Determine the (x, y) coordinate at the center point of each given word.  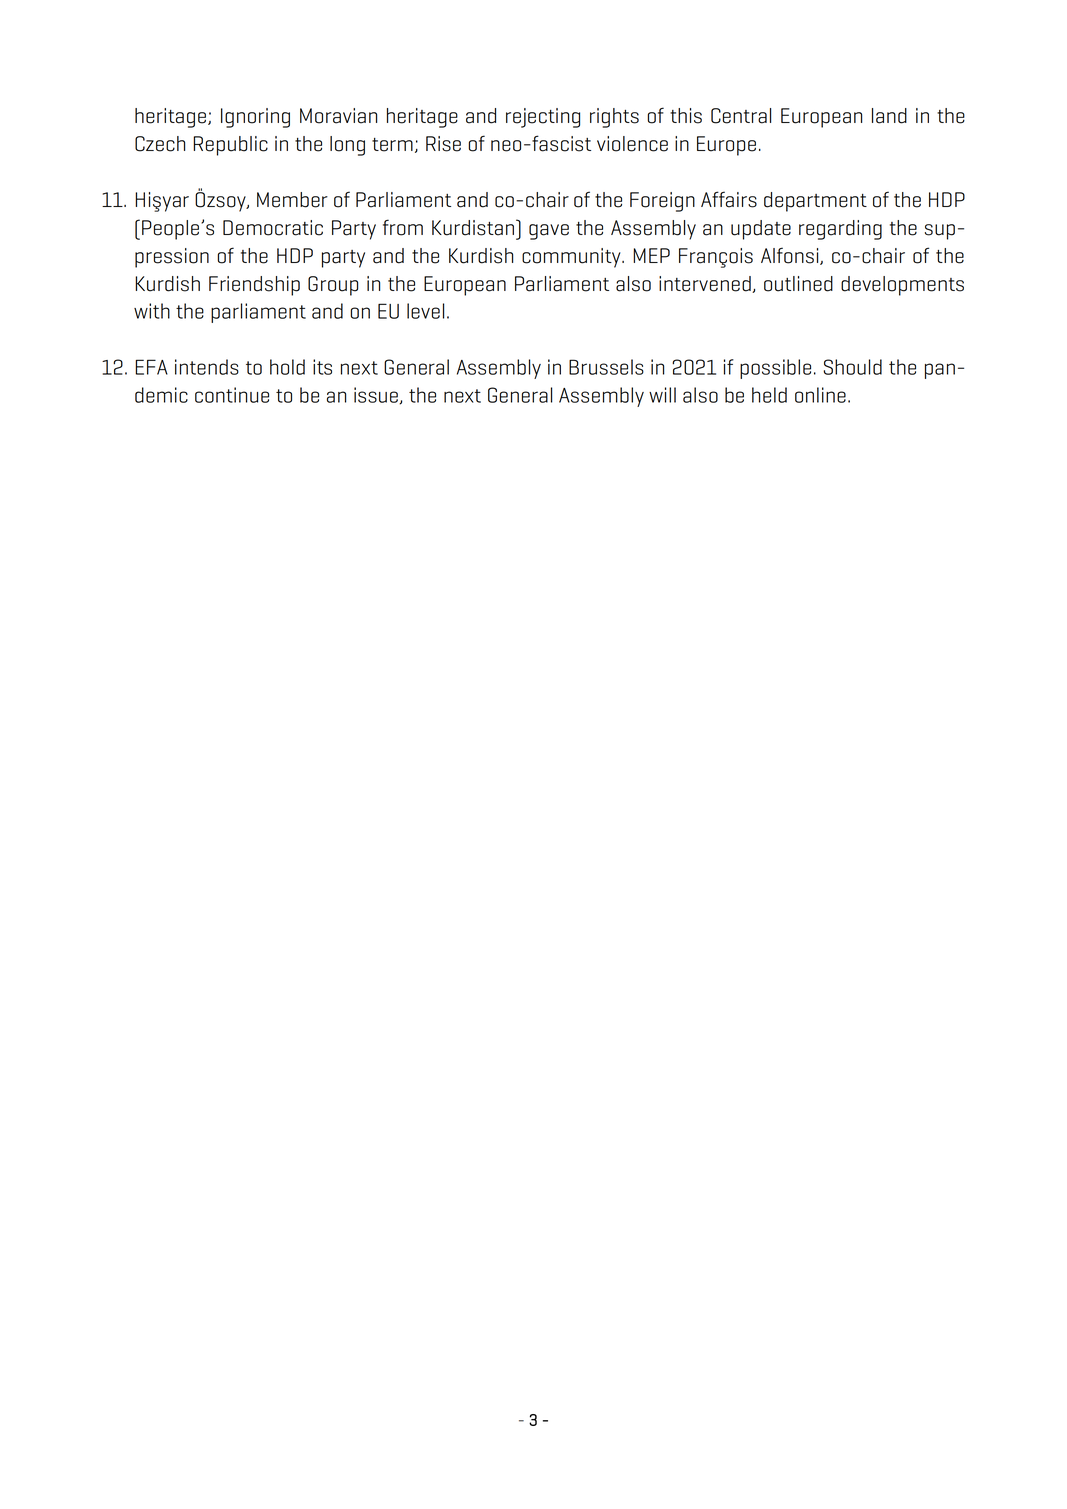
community (572, 258)
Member (292, 200)
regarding (840, 230)
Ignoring (255, 118)
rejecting (543, 118)
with (152, 311)
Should (852, 367)
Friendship (254, 286)
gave (549, 232)
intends (207, 367)
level (425, 311)
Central (741, 116)
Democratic (273, 228)
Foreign (662, 202)
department (815, 202)
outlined (798, 284)
